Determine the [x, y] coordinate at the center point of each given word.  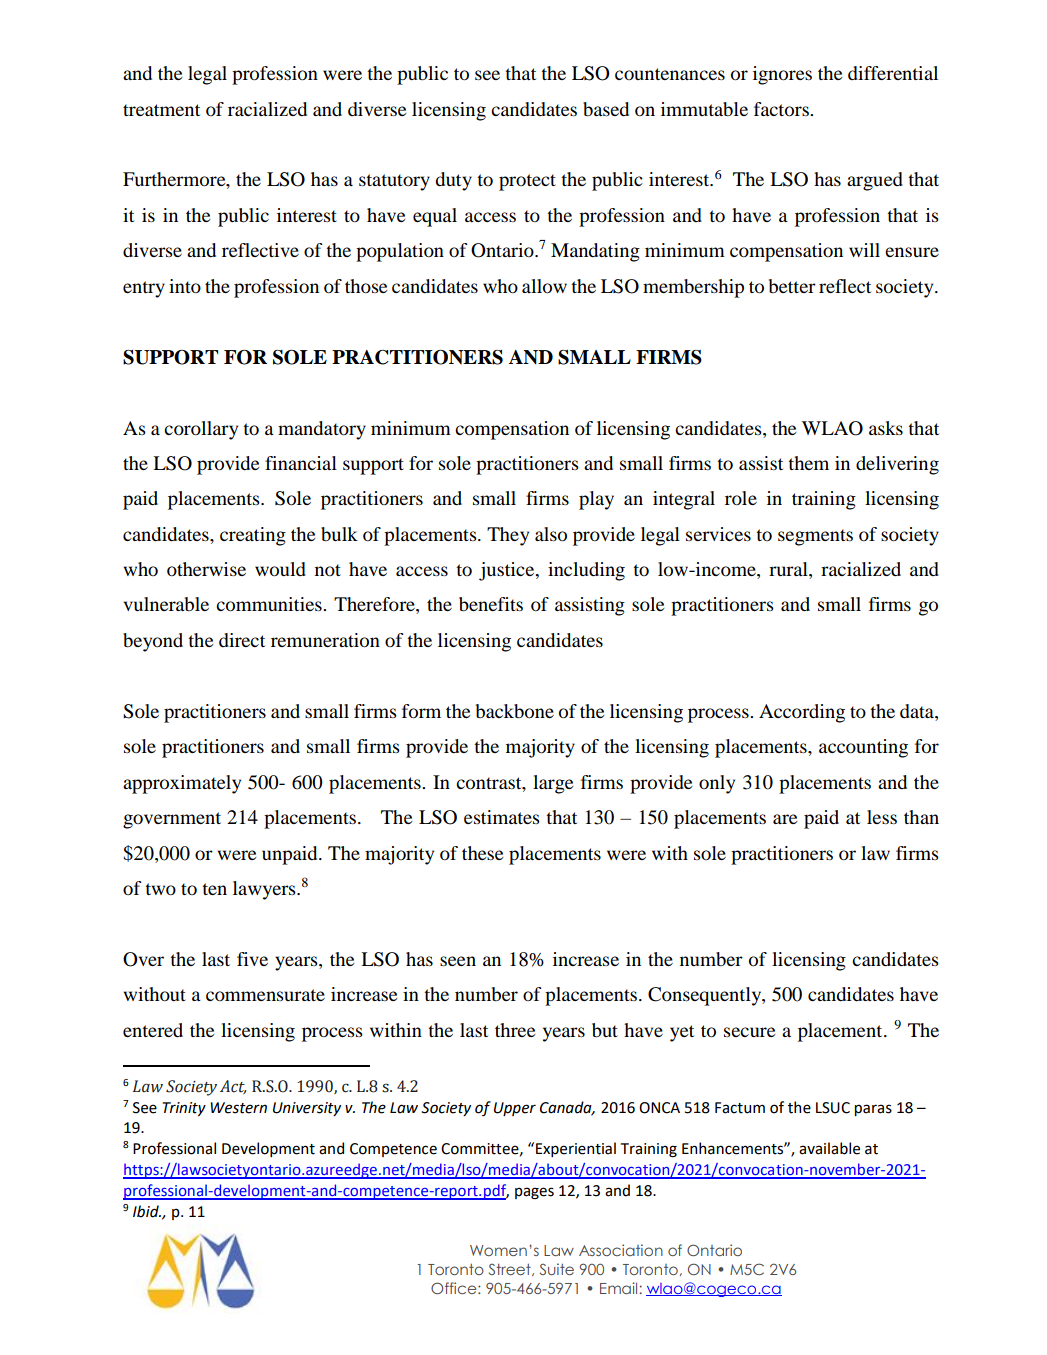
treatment [161, 110]
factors [782, 109]
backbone [515, 711]
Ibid [147, 1211]
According [802, 713]
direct [242, 640]
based [606, 109]
